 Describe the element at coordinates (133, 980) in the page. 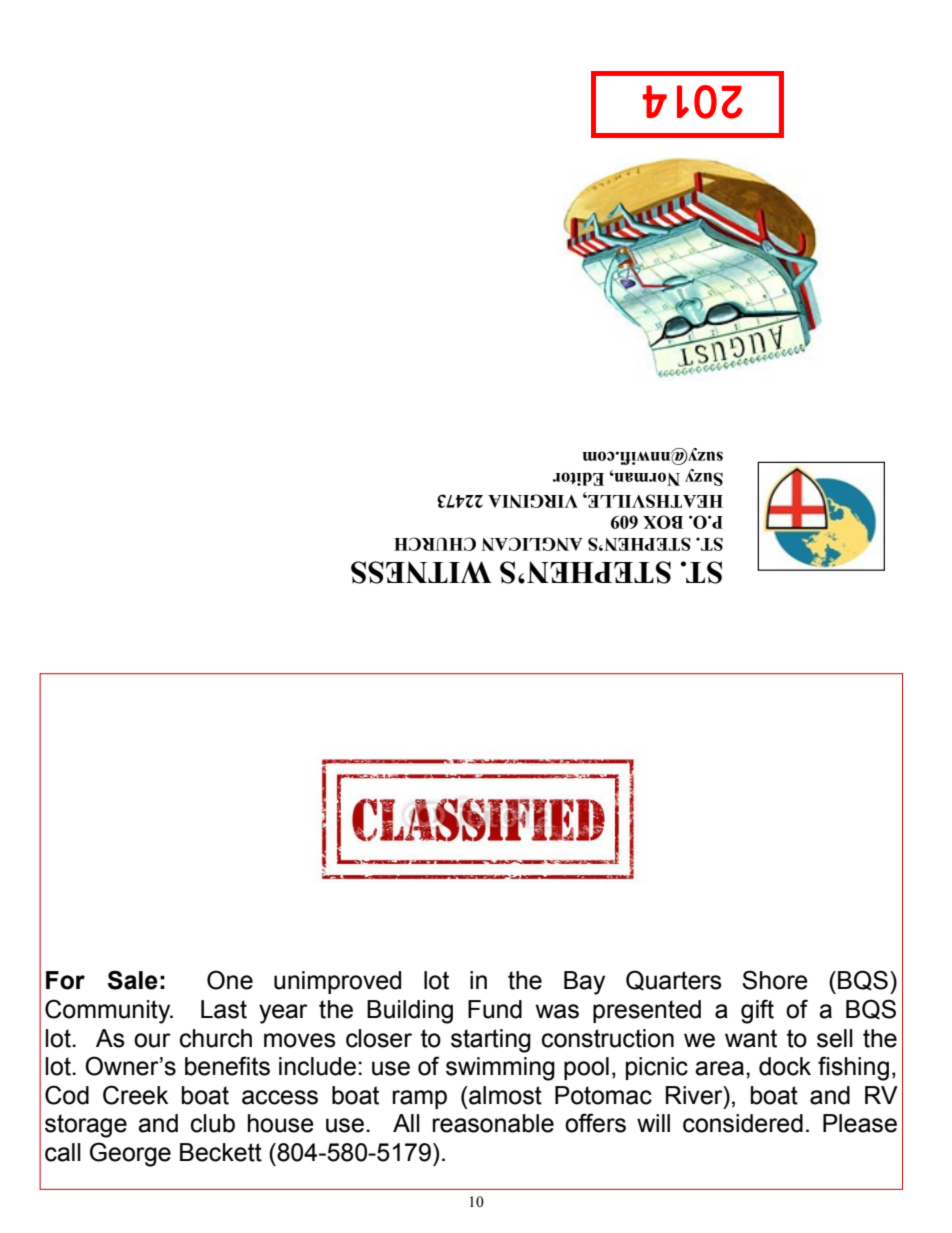

I see `Sale` at that location.
